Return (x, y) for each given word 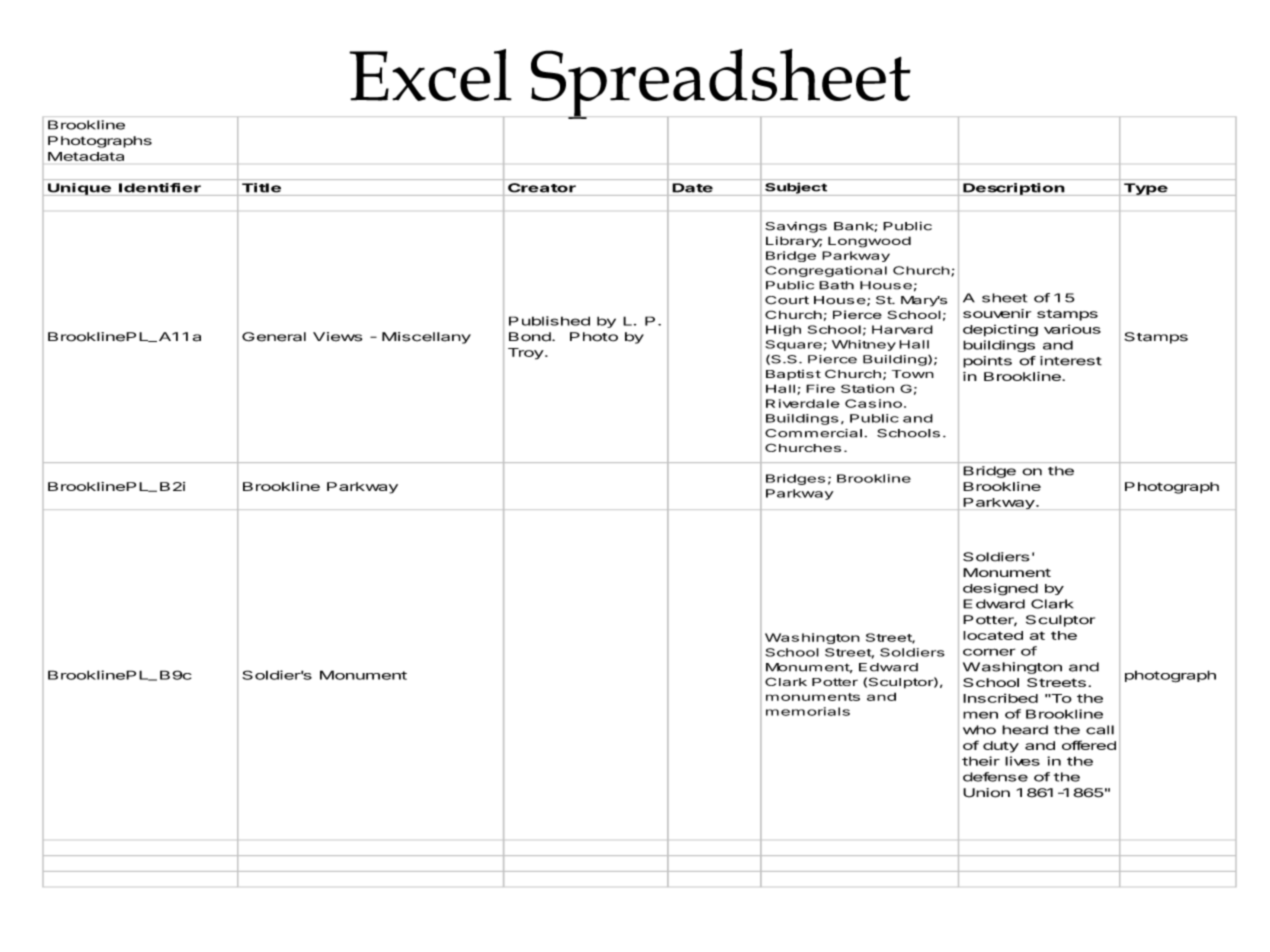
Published (549, 321)
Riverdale (803, 403)
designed (1000, 589)
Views (337, 337)
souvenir (997, 313)
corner (989, 652)
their (981, 761)
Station (867, 388)
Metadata (86, 156)
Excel (430, 75)
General (274, 337)
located (993, 635)
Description (1013, 189)
